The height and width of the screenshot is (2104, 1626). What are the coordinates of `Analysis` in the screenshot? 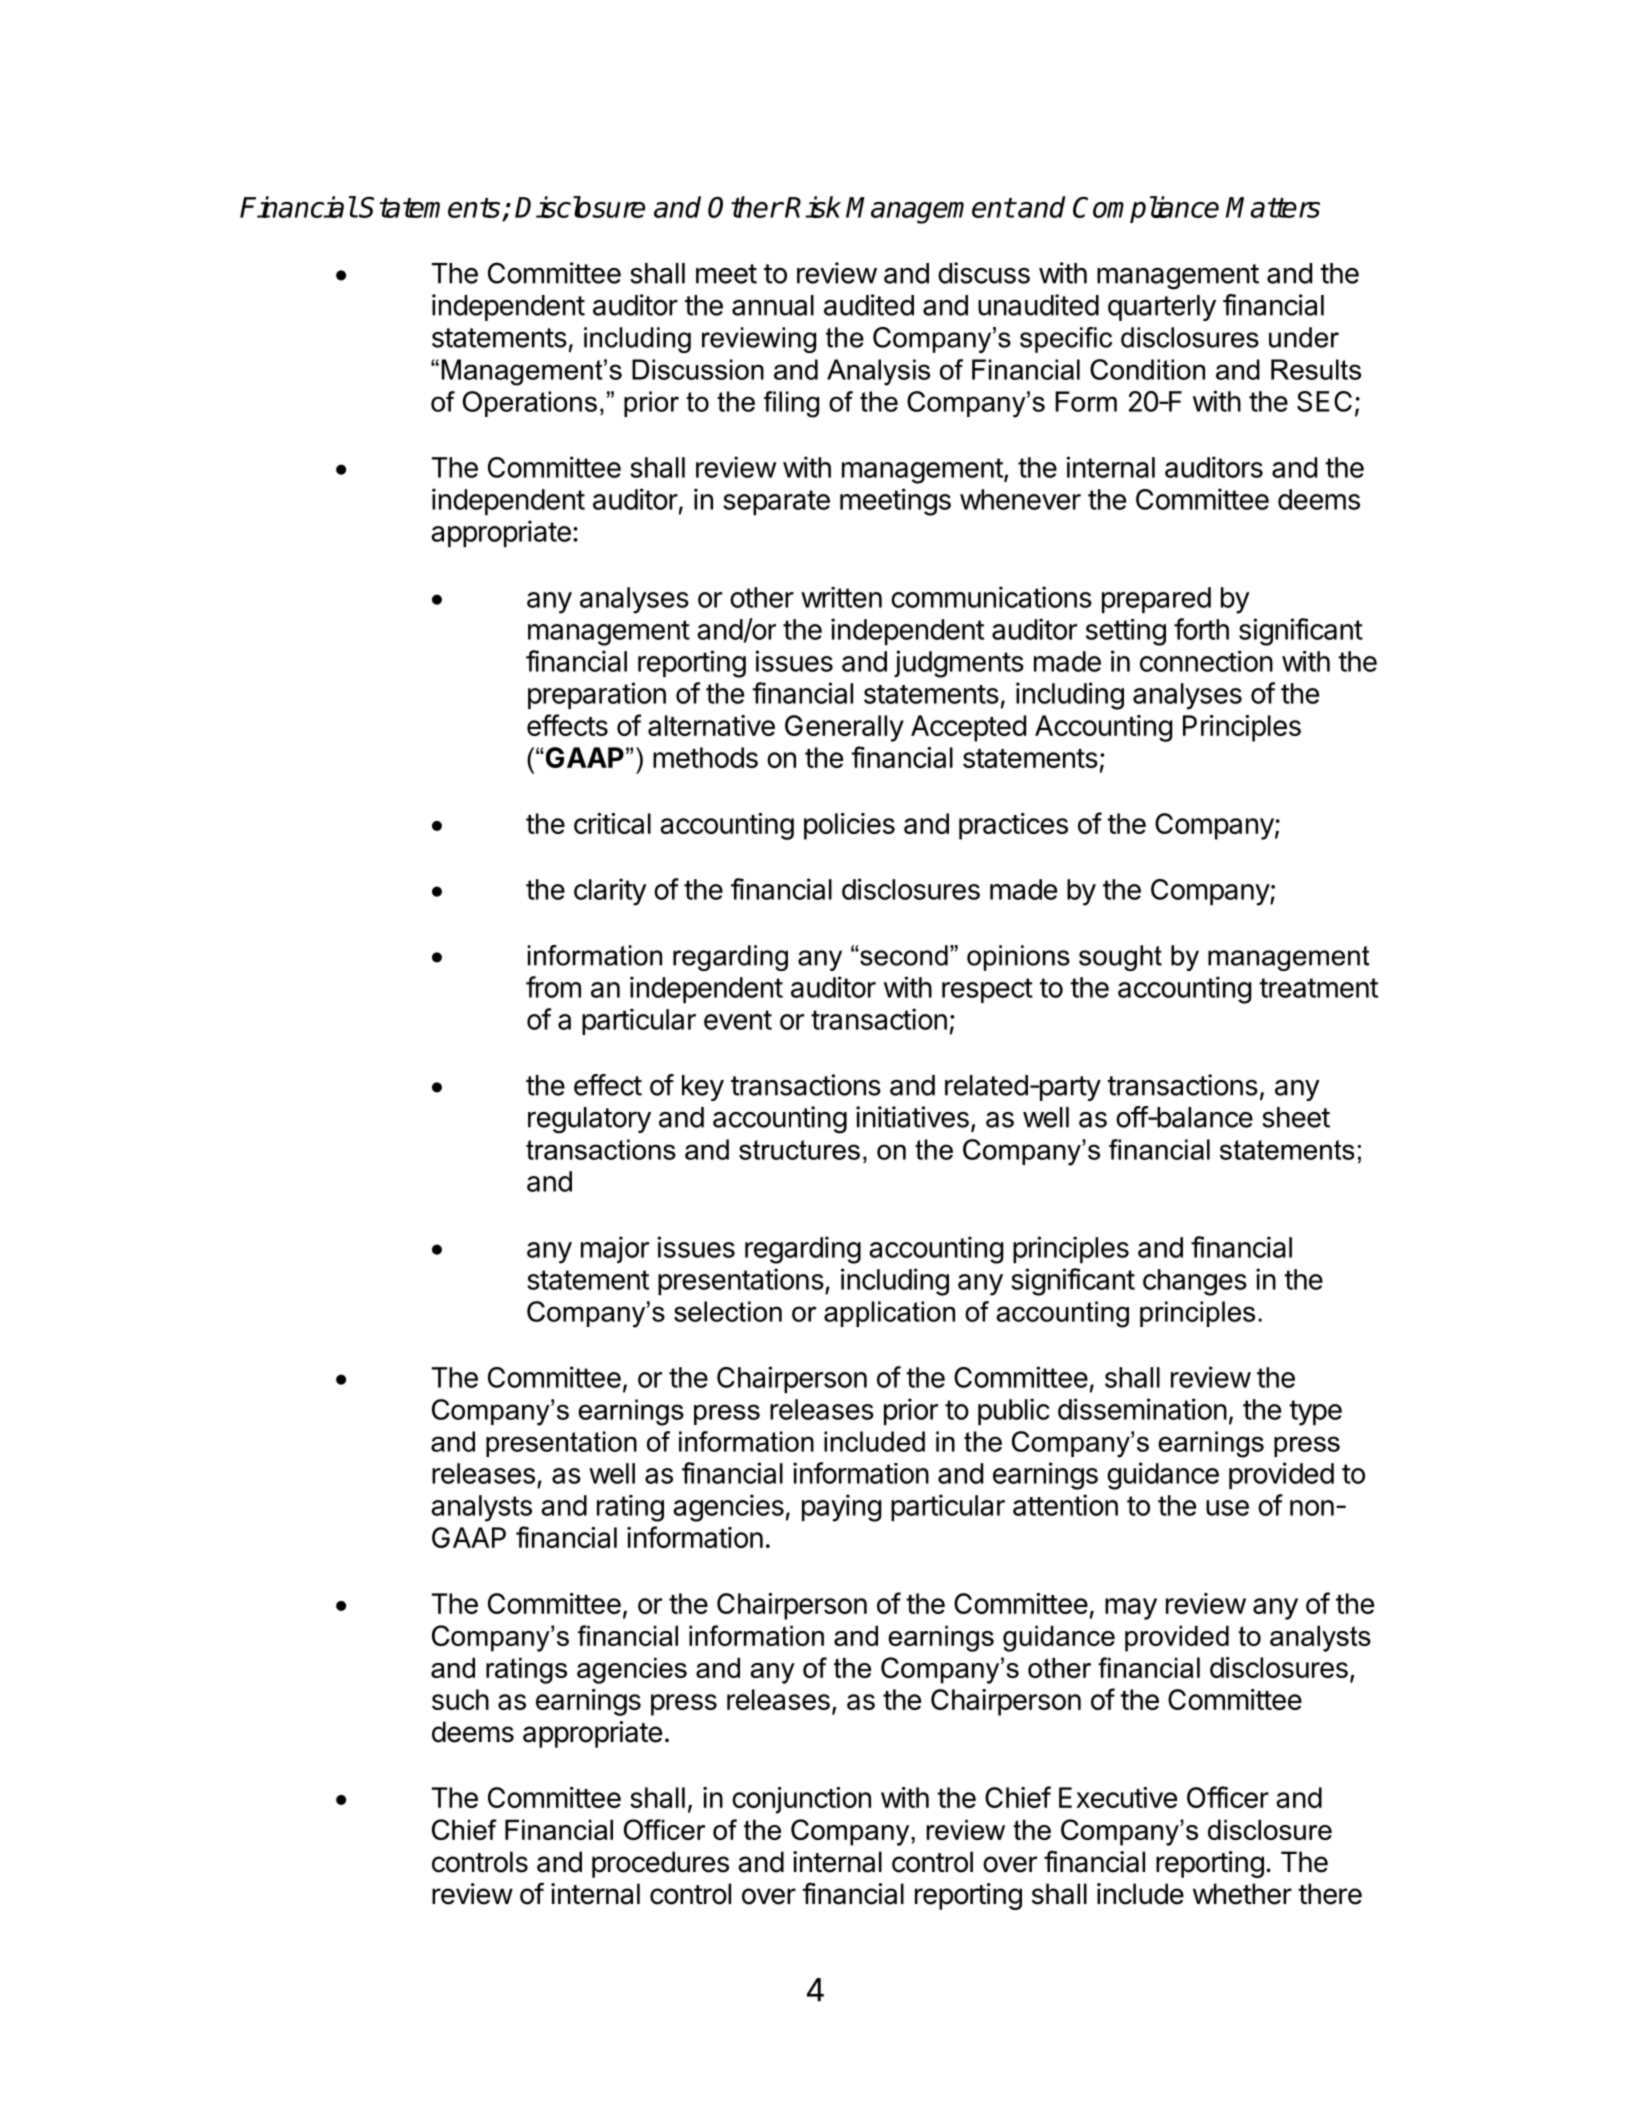 It's located at (878, 372).
